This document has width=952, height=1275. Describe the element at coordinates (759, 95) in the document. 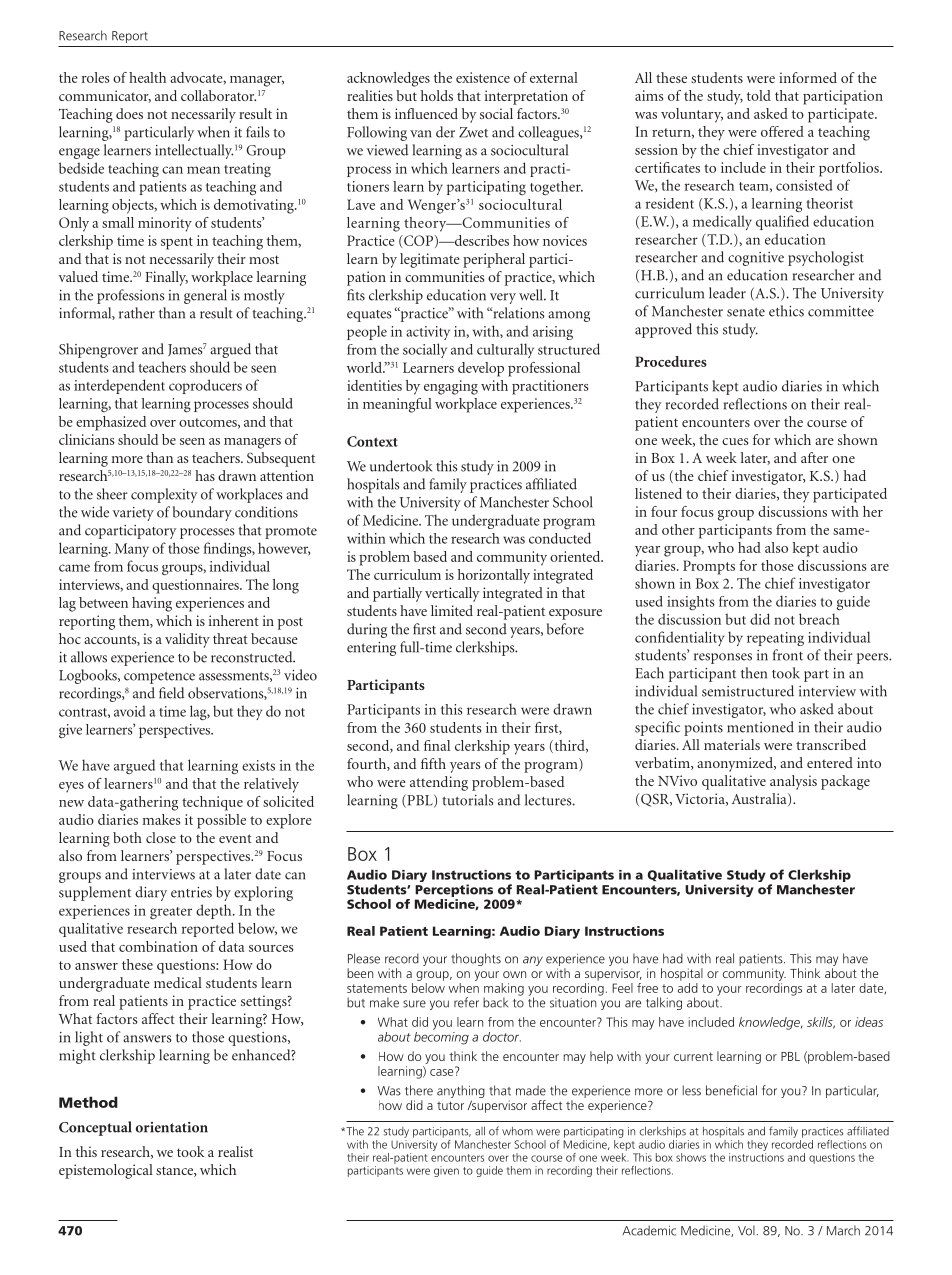

I see `told` at that location.
